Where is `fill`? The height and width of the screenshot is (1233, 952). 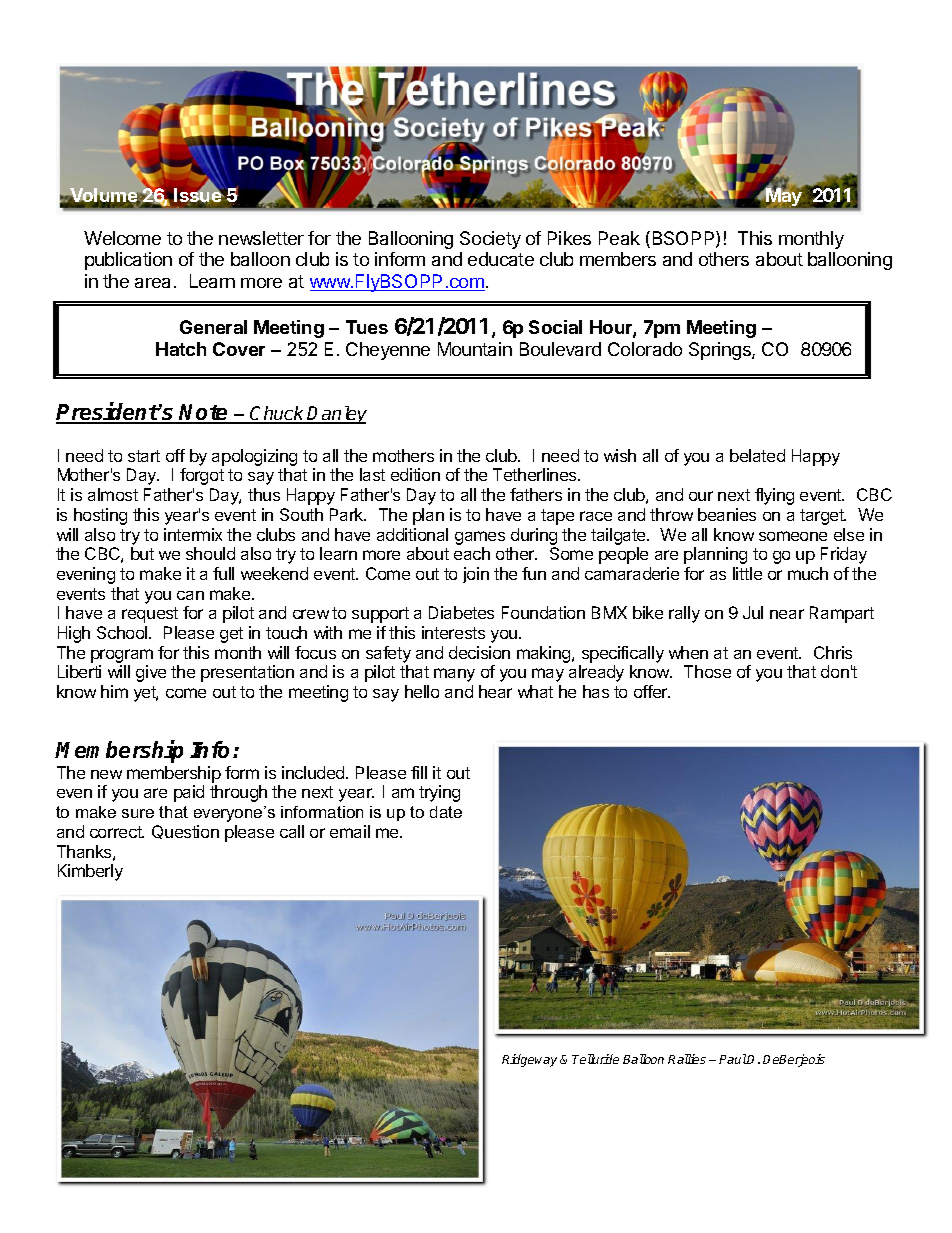 fill is located at coordinates (419, 772).
